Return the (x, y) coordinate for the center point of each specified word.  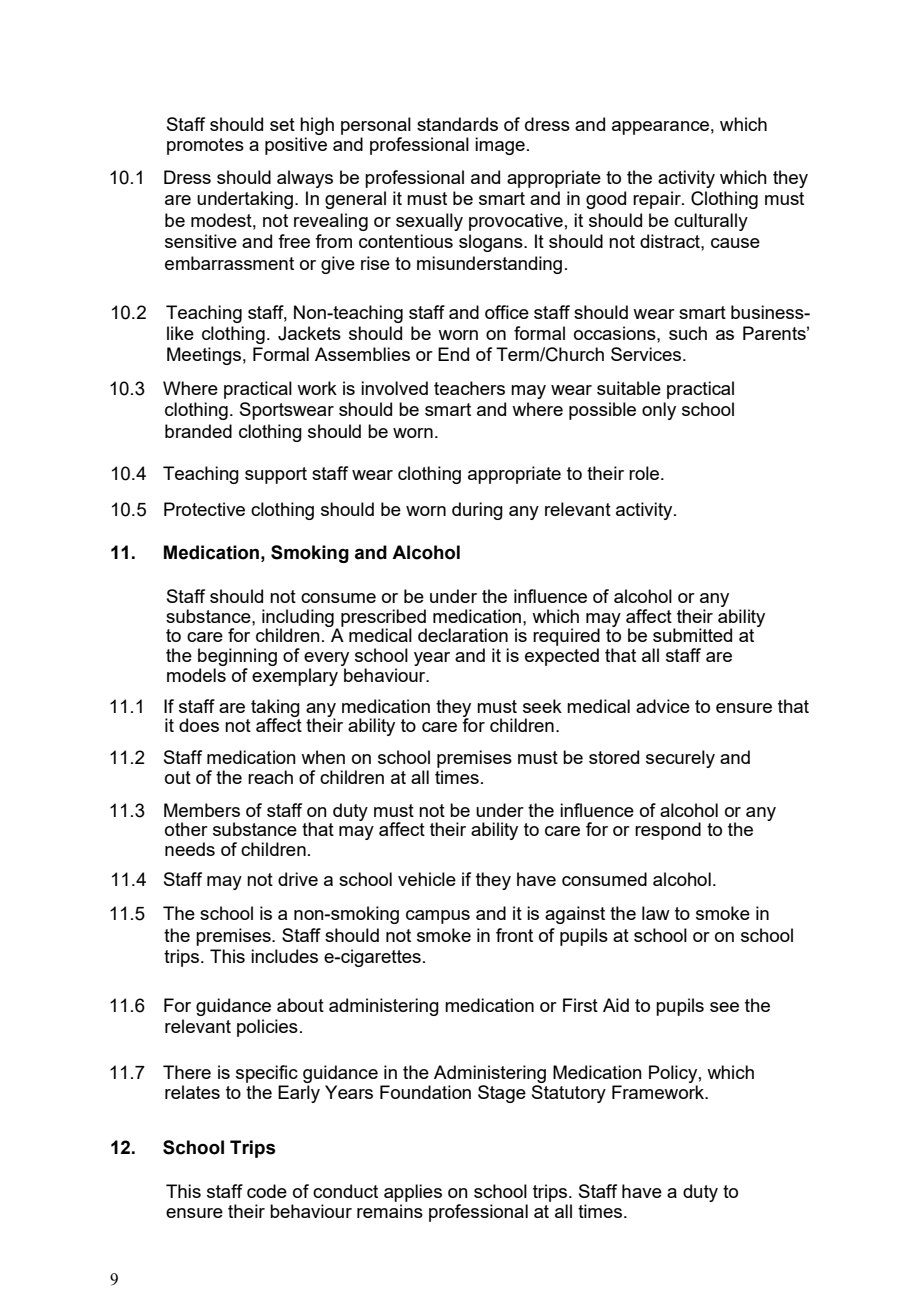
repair (658, 200)
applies (413, 1193)
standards (457, 124)
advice (663, 706)
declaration (463, 635)
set (282, 124)
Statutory (569, 1094)
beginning (237, 657)
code (267, 1191)
